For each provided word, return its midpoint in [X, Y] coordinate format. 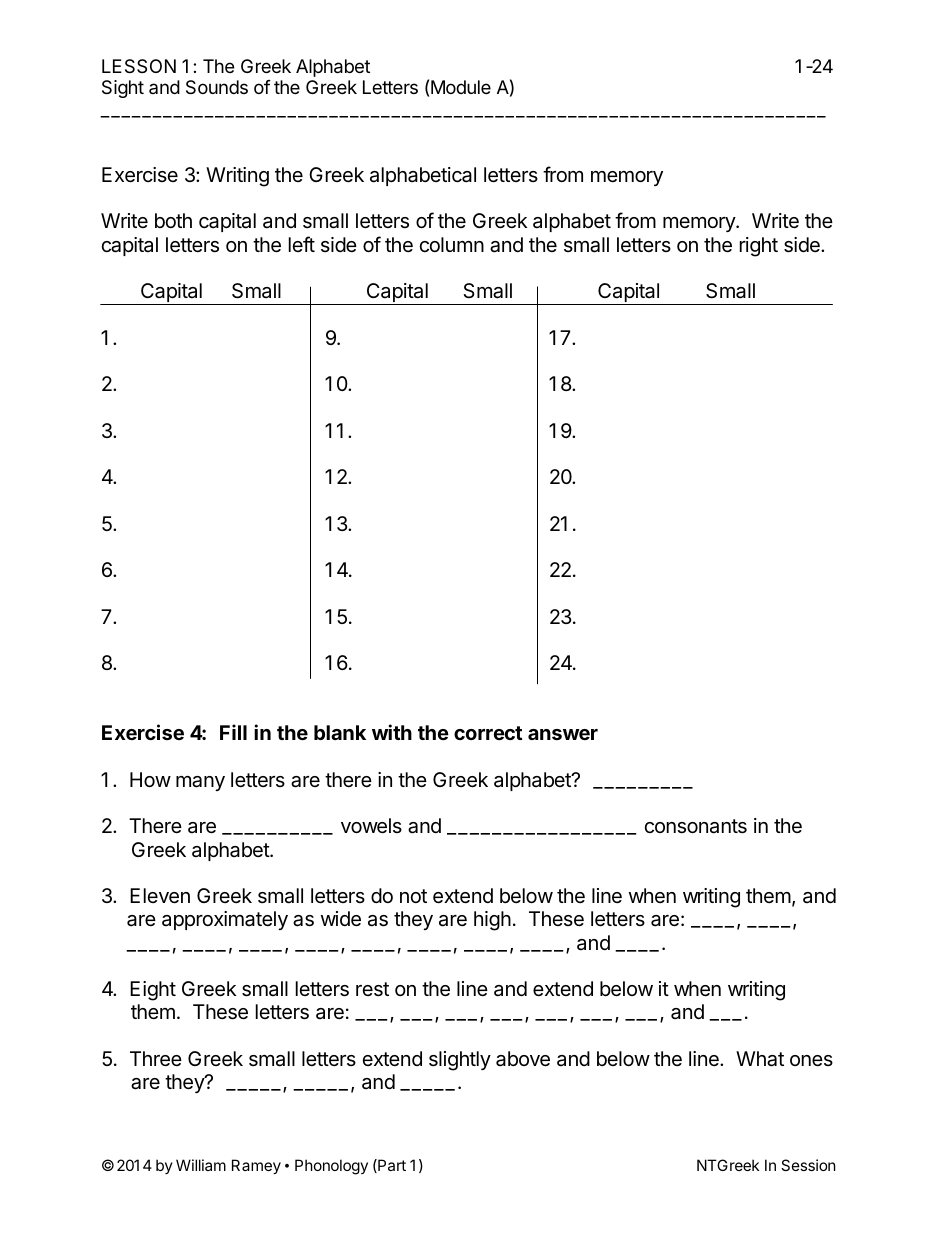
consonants [696, 826]
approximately [225, 920]
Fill [233, 732]
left [302, 244]
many [200, 783]
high [492, 921]
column [452, 244]
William [201, 1165]
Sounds [217, 87]
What [760, 1059]
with [392, 732]
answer [563, 734]
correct [488, 733]
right [759, 247]
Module [461, 87]
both [173, 220]
